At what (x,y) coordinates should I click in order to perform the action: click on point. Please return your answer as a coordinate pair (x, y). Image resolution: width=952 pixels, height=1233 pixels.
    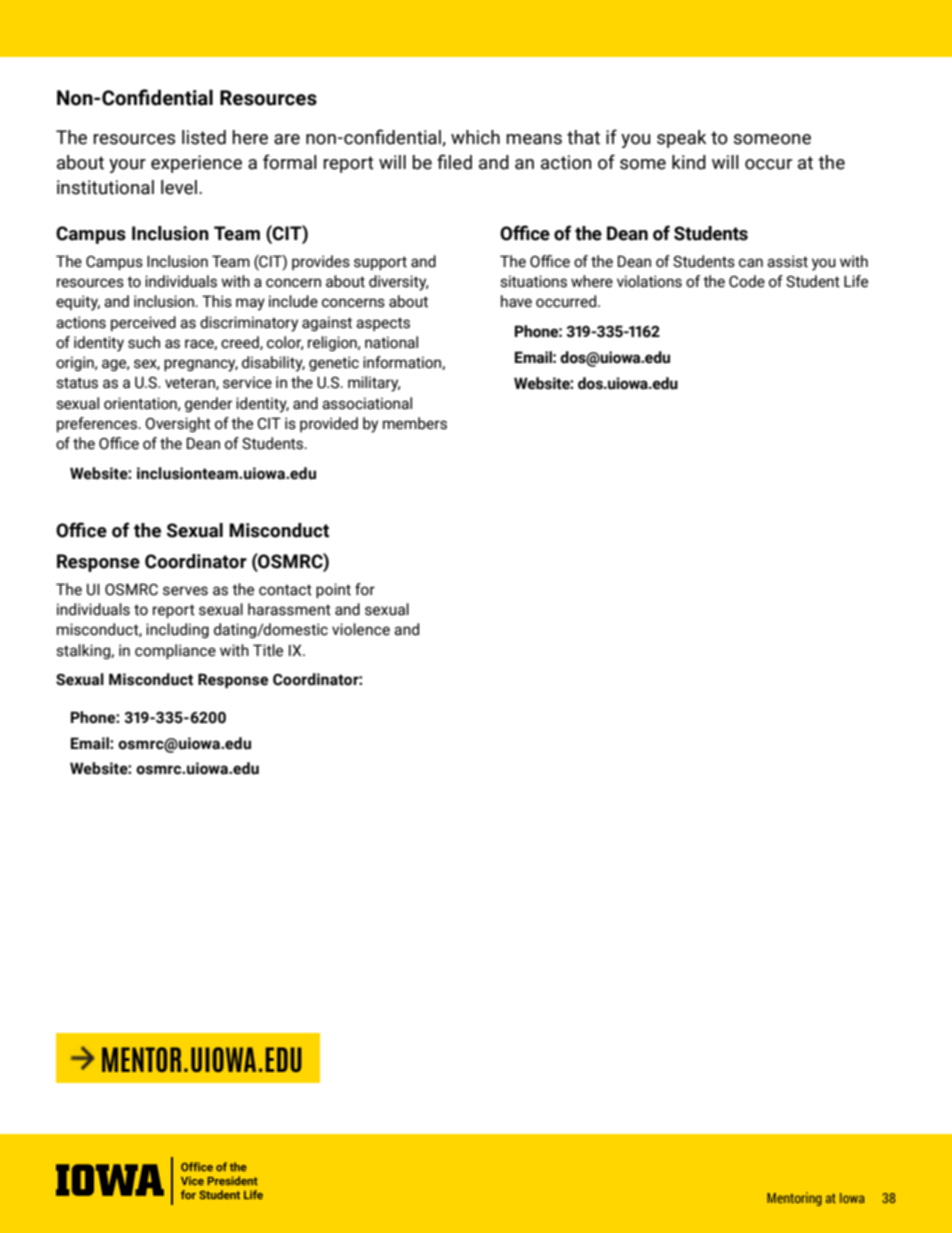
    Looking at the image, I should click on (333, 590).
